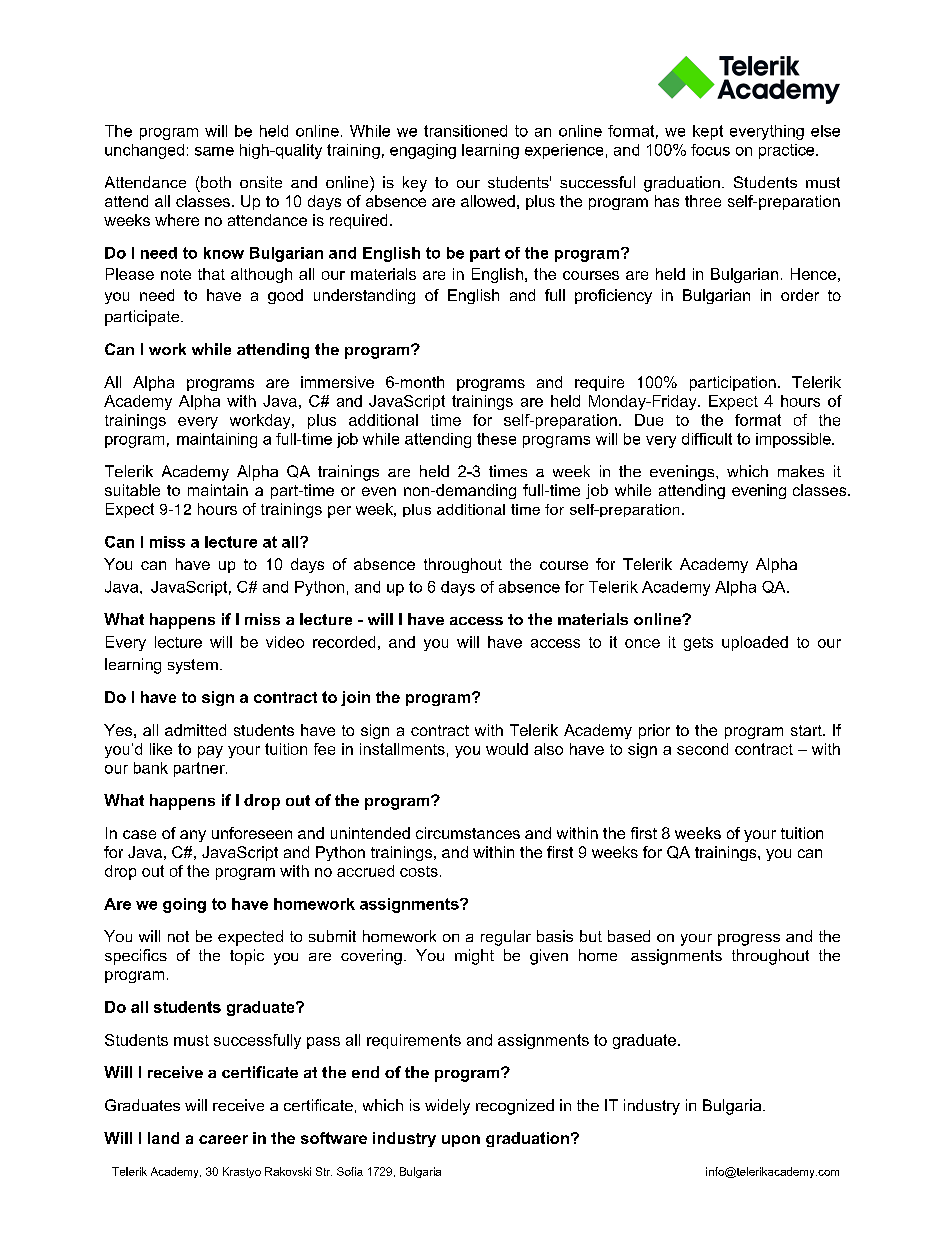 The height and width of the page is (1233, 952). What do you see at coordinates (132, 490) in the page?
I see `suitable` at bounding box center [132, 490].
